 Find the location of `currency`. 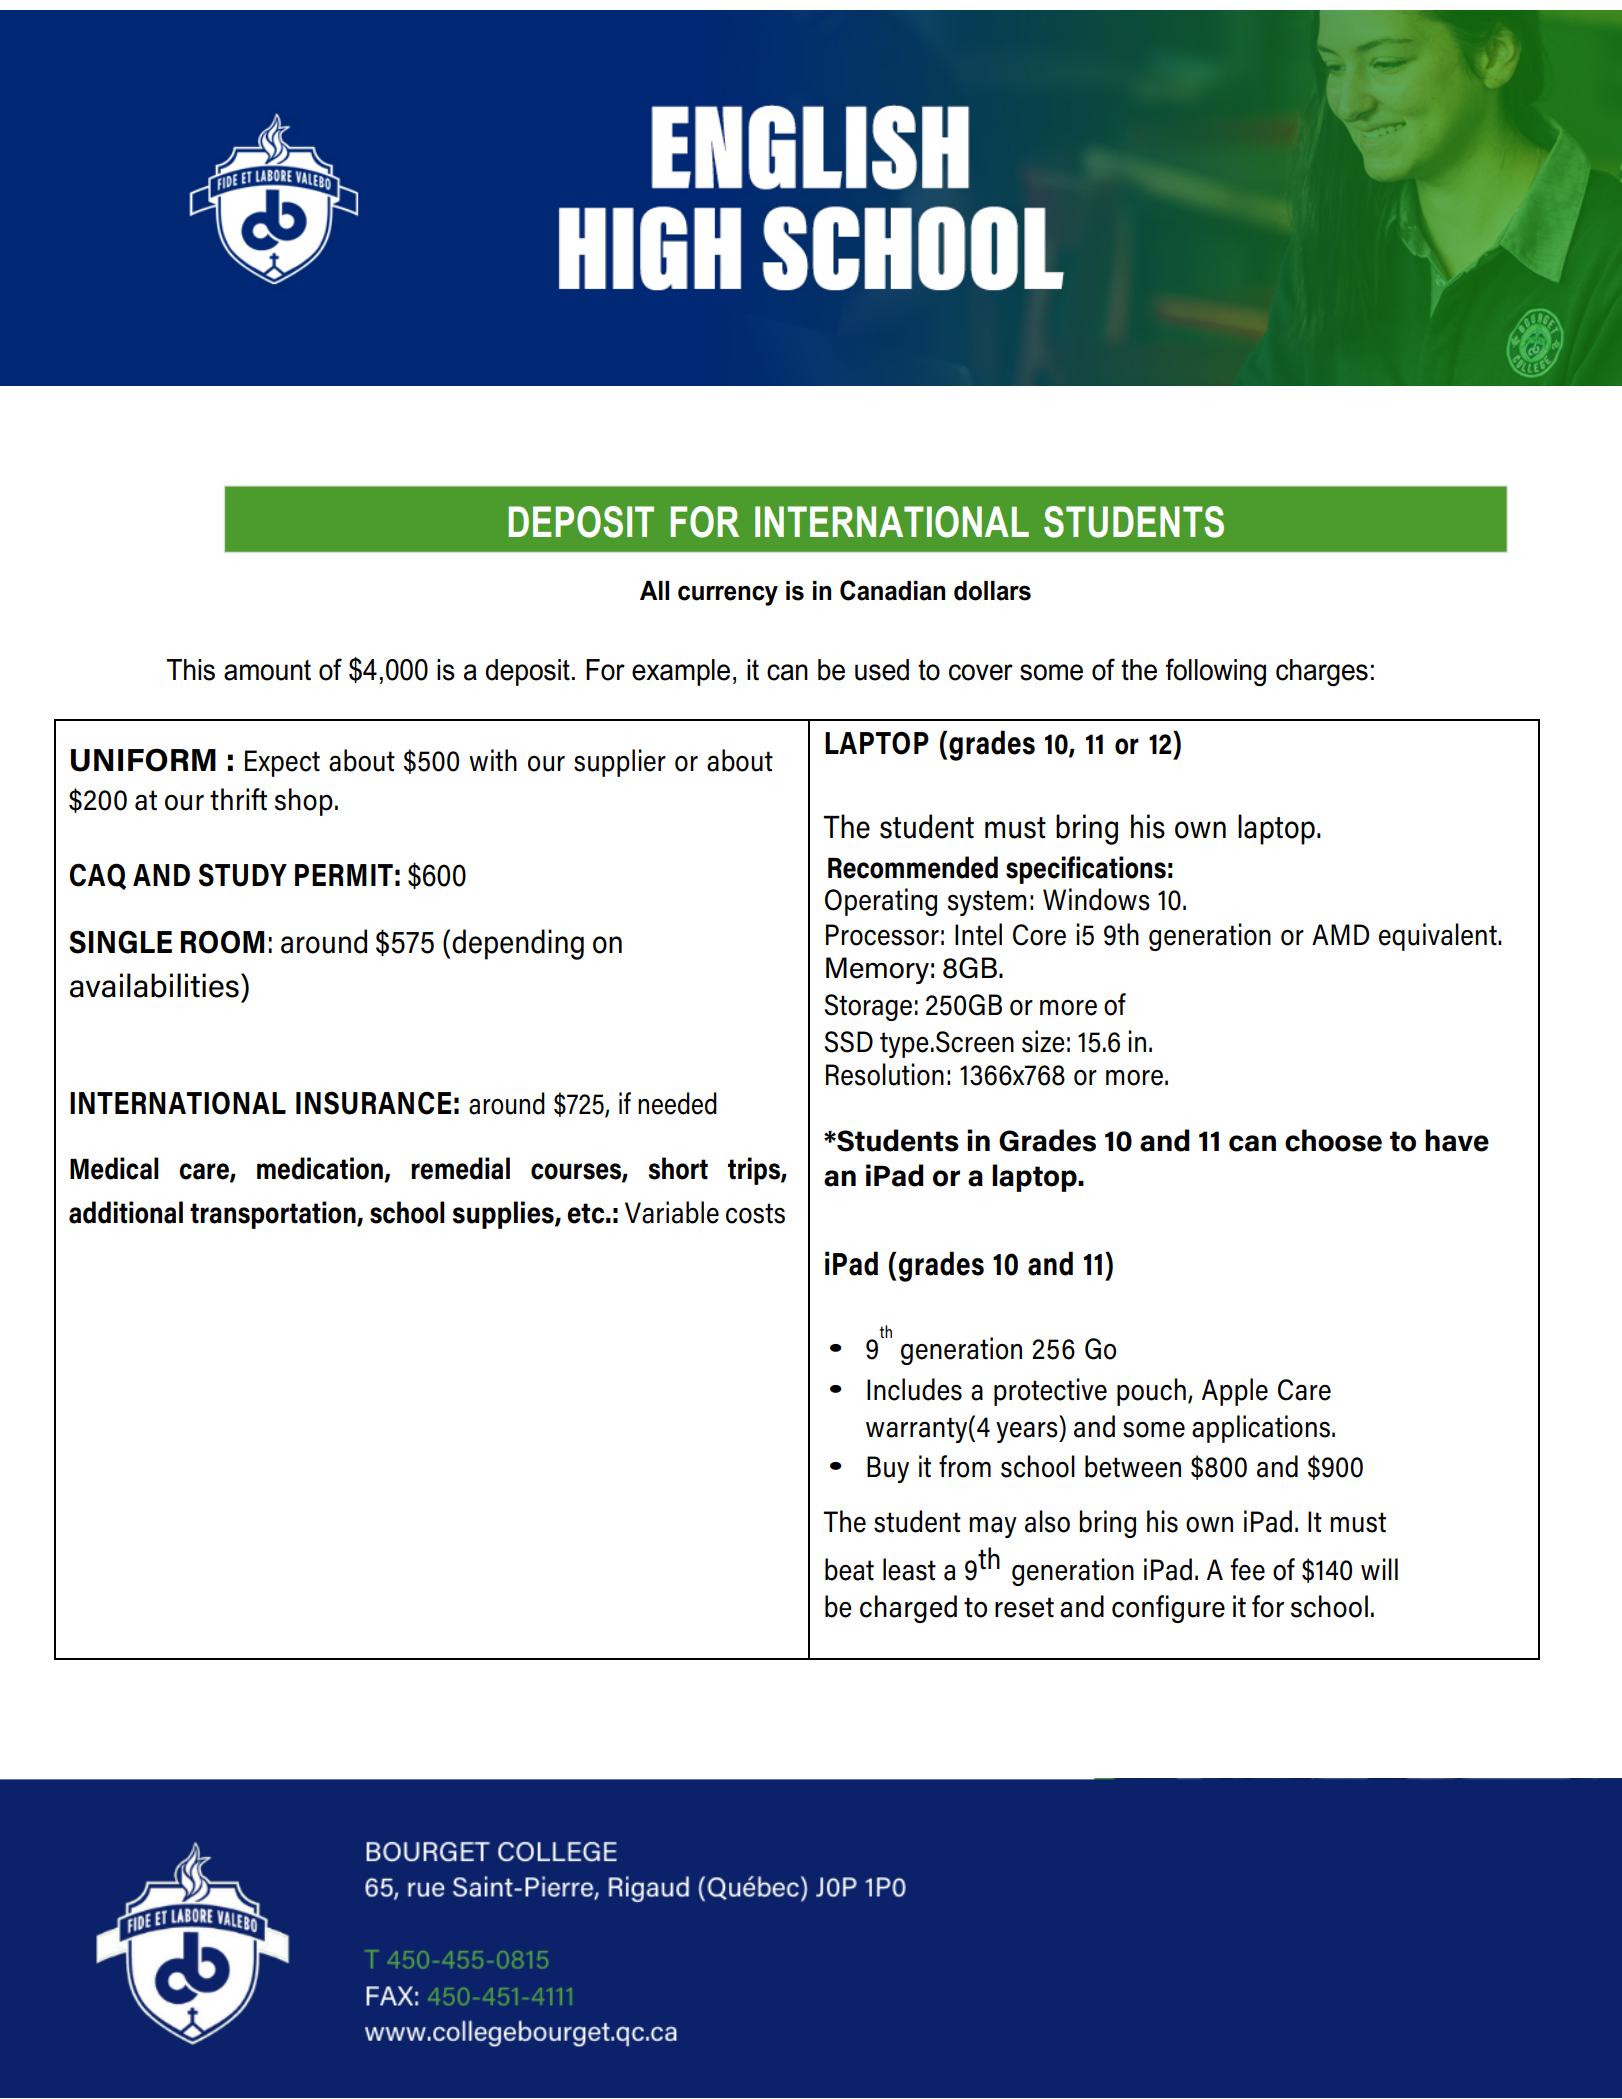

currency is located at coordinates (728, 596).
